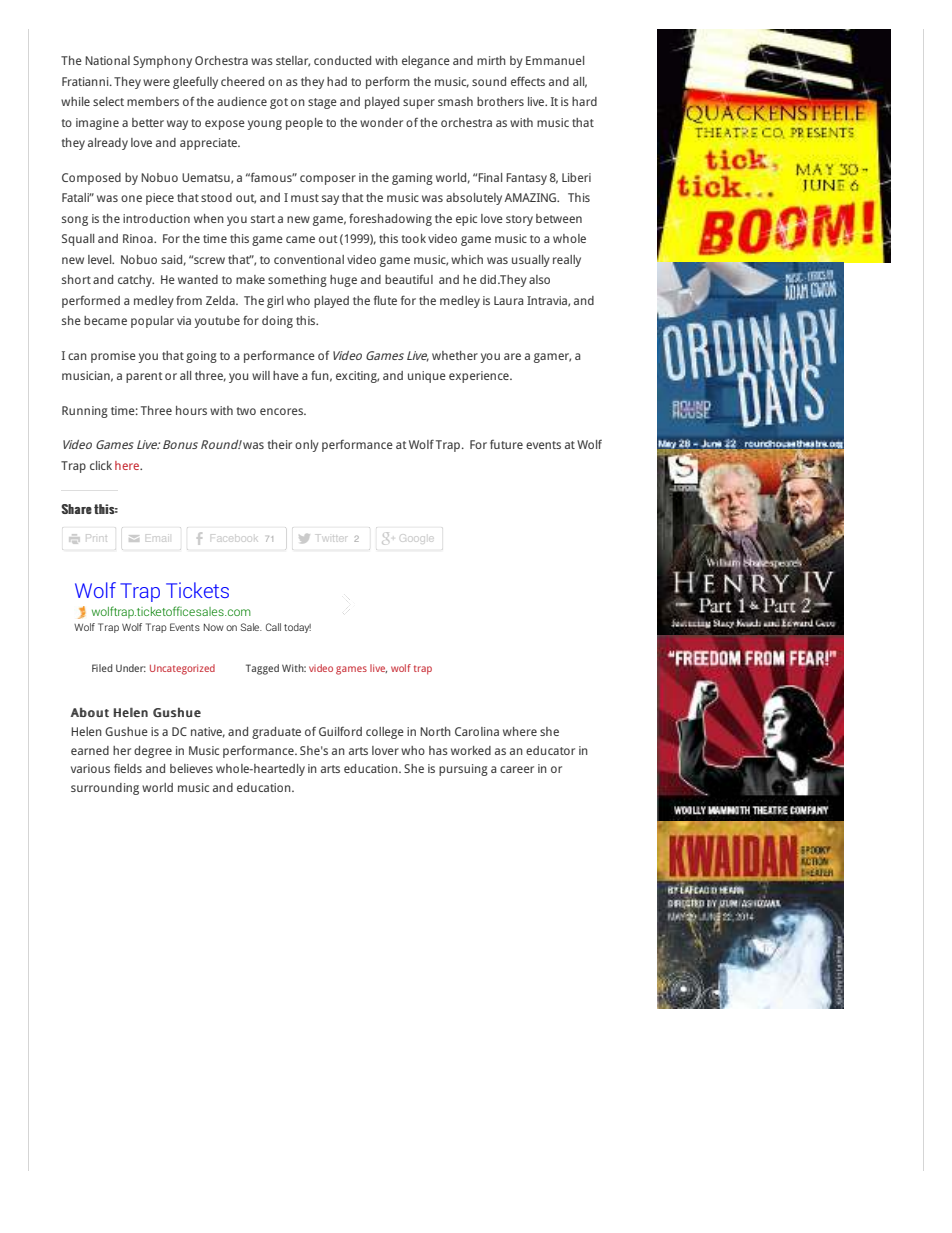 This document has width=952, height=1233. Describe the element at coordinates (528, 81) in the document. I see `effects` at that location.
